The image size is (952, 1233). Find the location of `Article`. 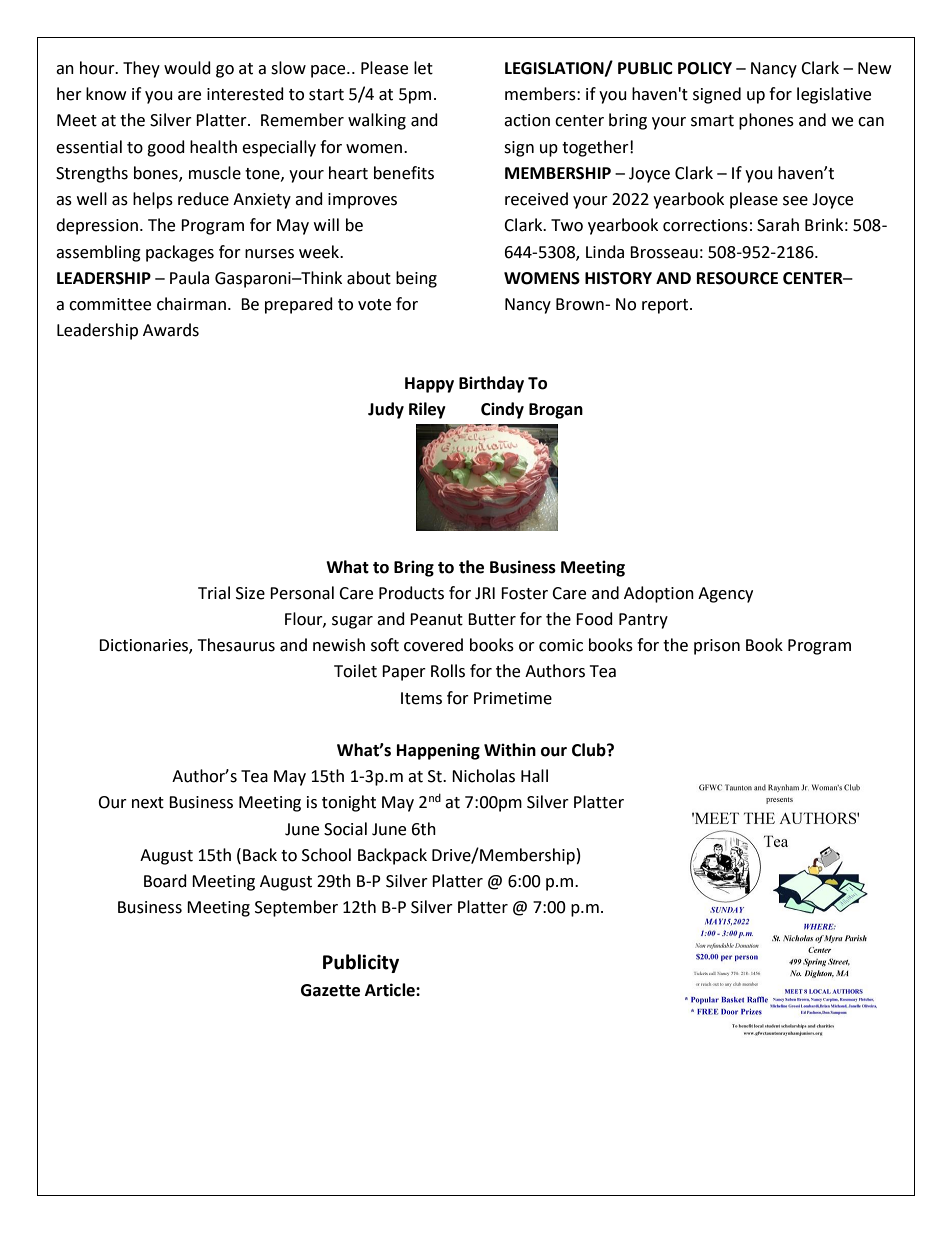

Article is located at coordinates (391, 990).
